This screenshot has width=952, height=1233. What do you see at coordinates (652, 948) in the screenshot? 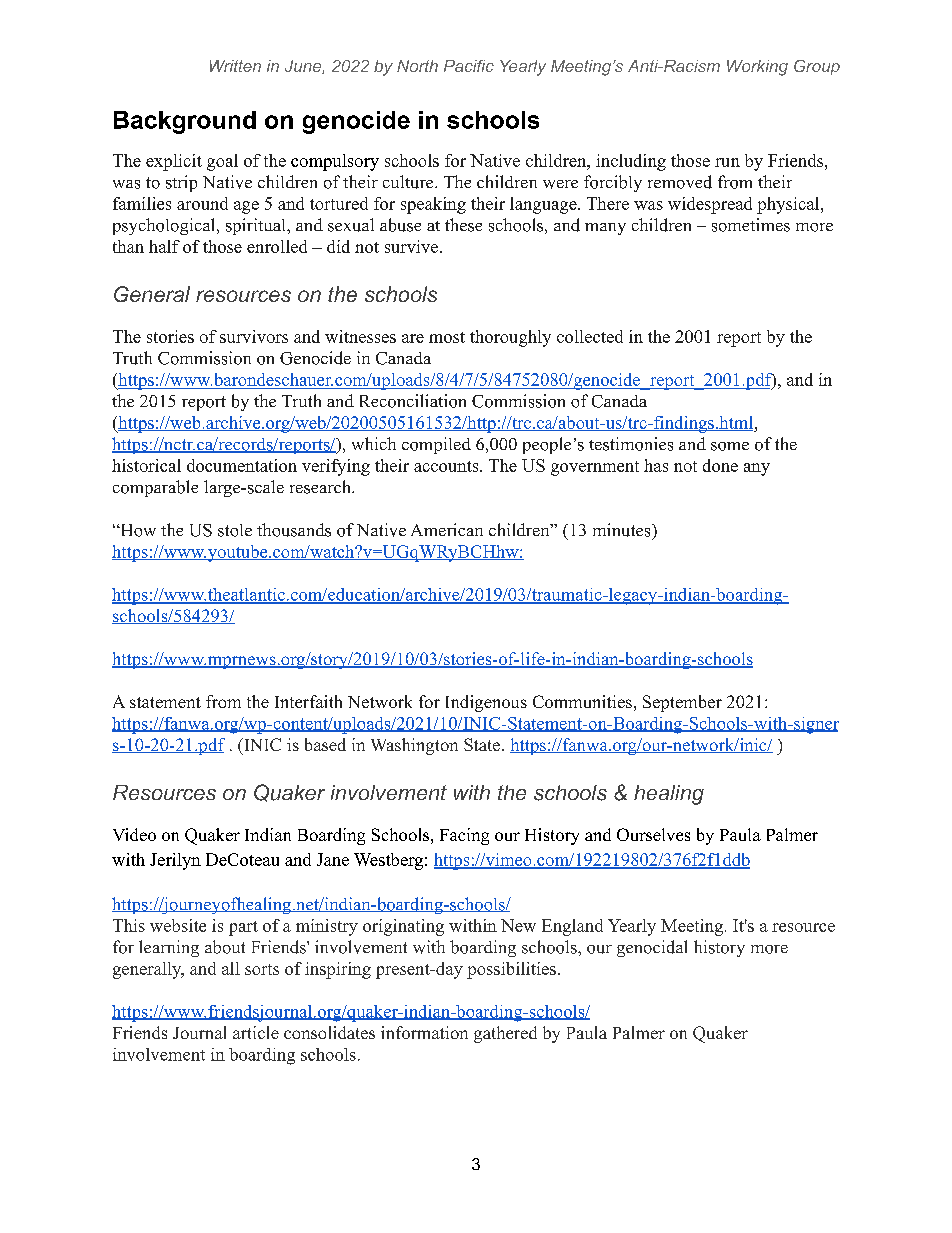
I see `genocidal` at bounding box center [652, 948].
